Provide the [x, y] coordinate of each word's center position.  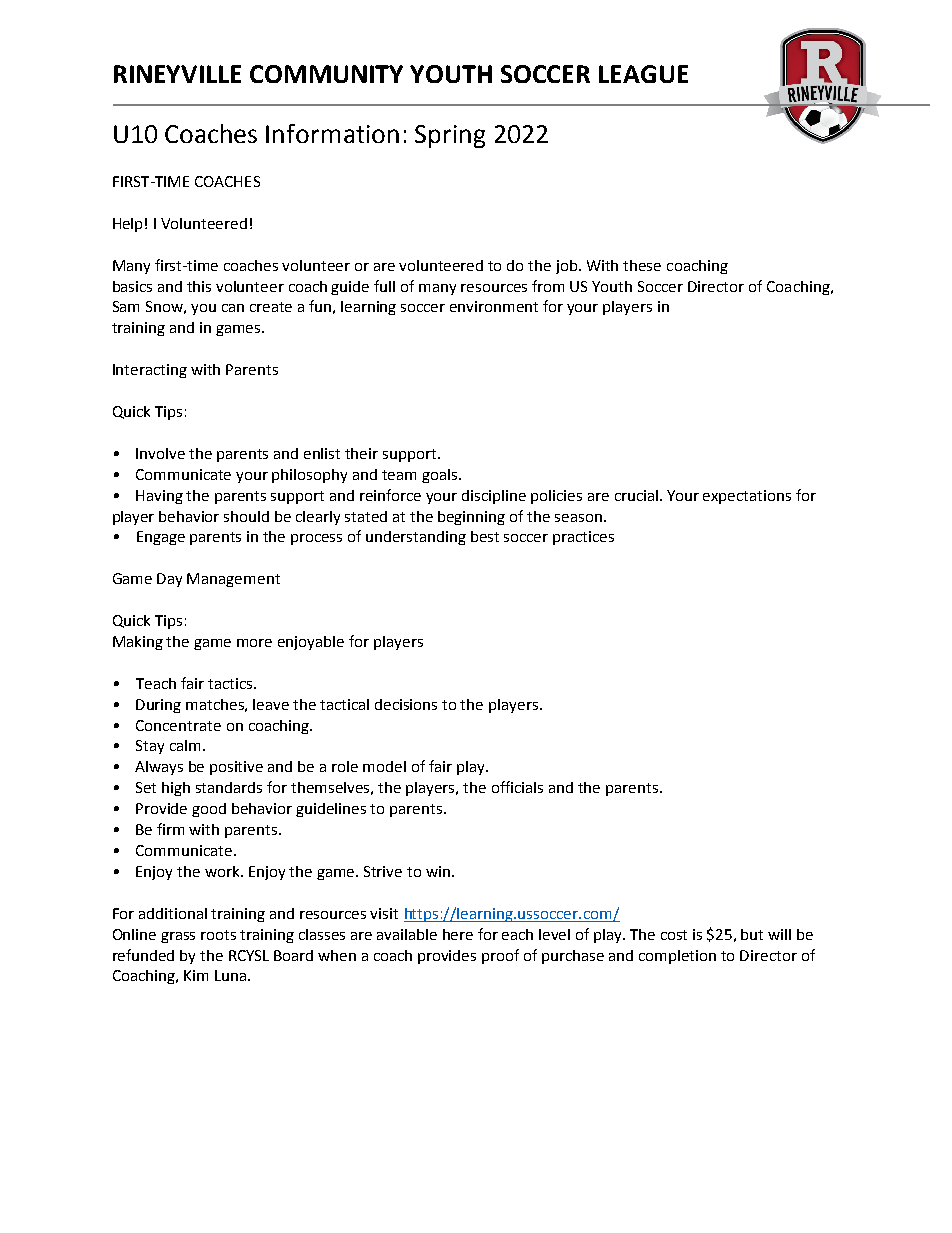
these [642, 265]
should [246, 516]
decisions [406, 704]
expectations [747, 497]
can [233, 308]
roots [218, 935]
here [458, 934]
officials [517, 787]
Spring [450, 136]
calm [187, 745]
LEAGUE [643, 74]
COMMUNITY [326, 74]
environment [494, 306]
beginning [471, 518]
